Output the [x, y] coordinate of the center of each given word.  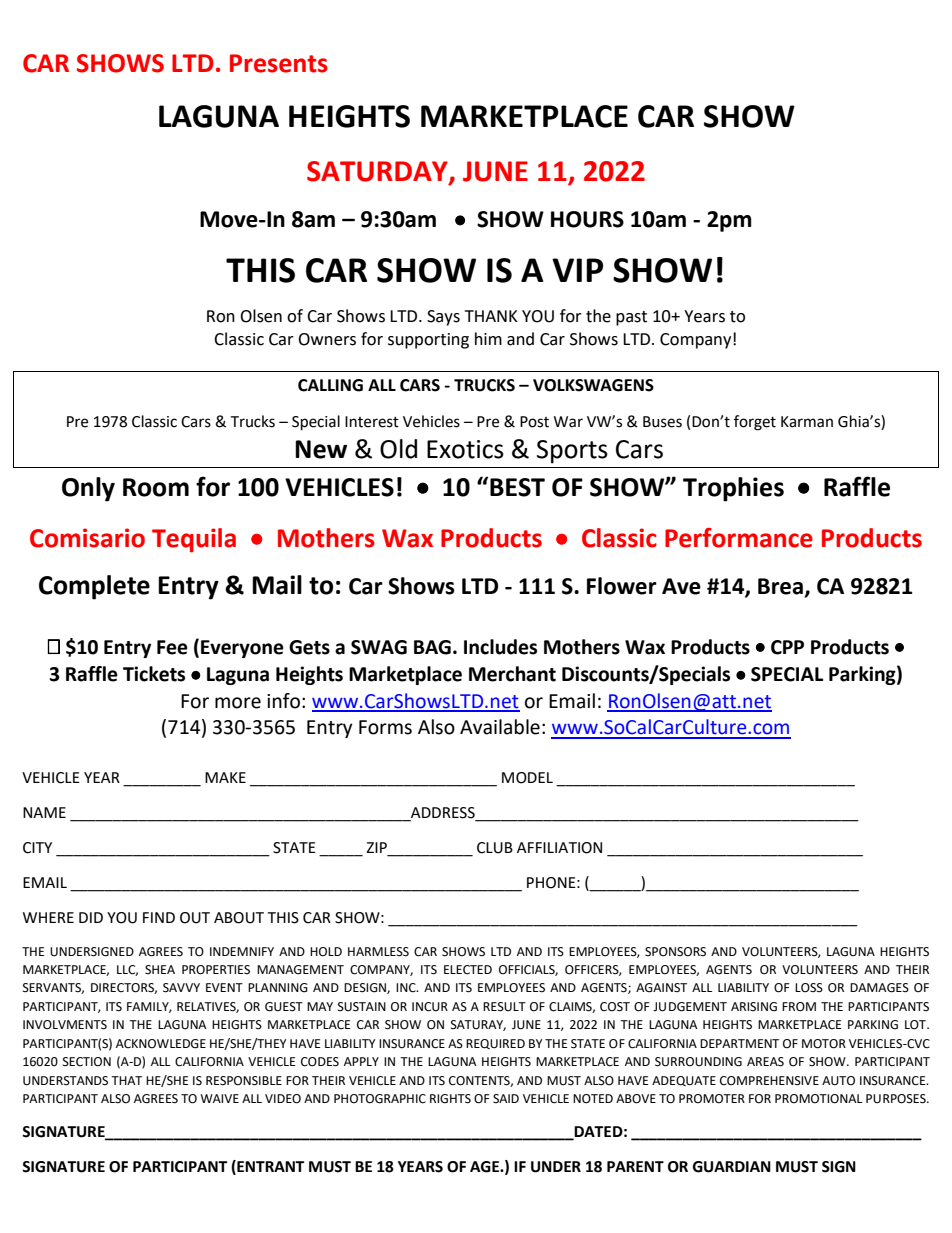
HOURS [587, 219]
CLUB [495, 848]
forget [755, 423]
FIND [159, 917]
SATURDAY [378, 172]
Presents [279, 63]
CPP [787, 647]
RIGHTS [450, 1099]
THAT [126, 1080]
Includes [500, 647]
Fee [172, 647]
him [488, 338]
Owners [327, 339]
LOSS [809, 988]
